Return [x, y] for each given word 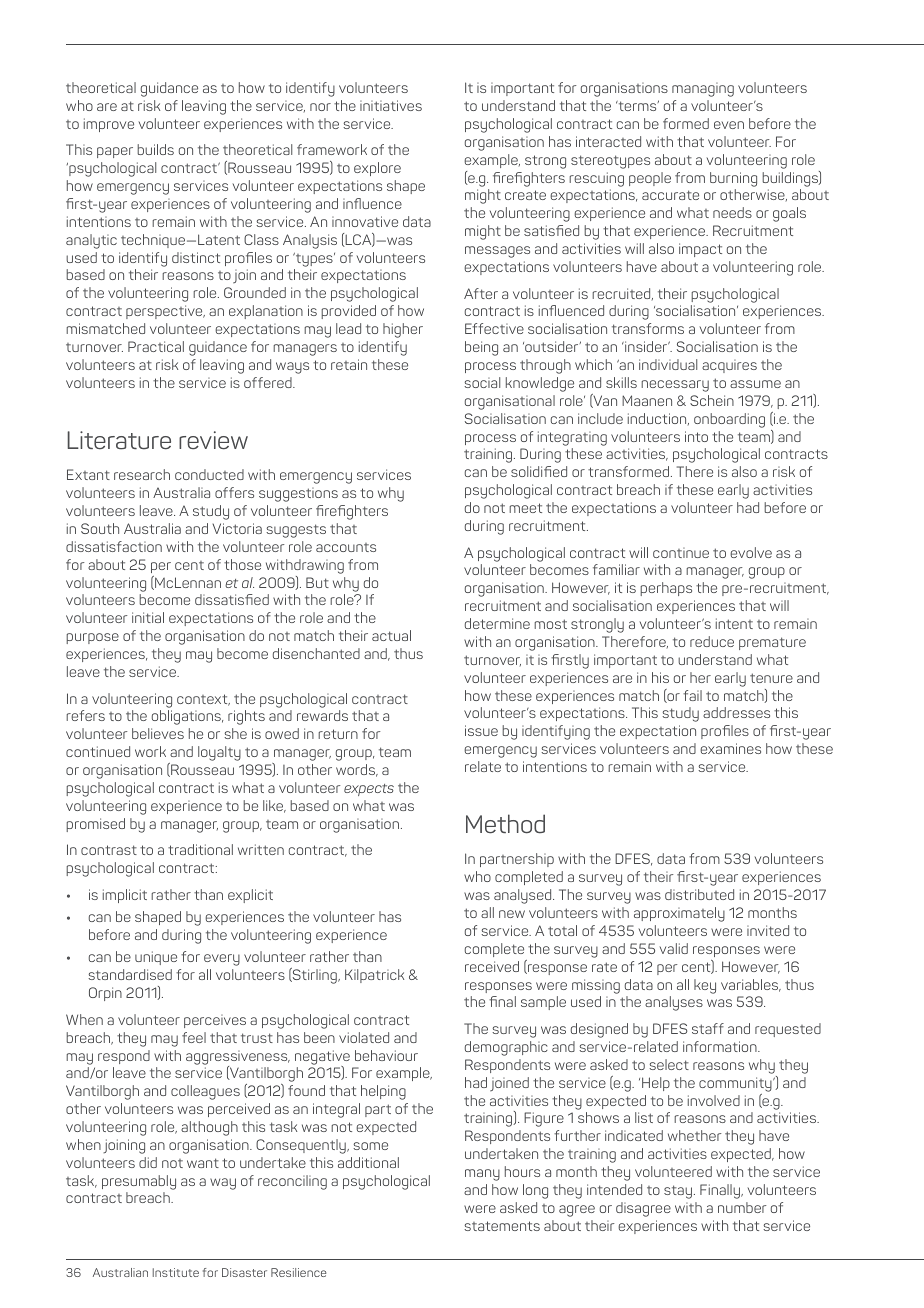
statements [502, 1226]
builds [155, 149]
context [203, 700]
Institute [176, 1272]
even [729, 125]
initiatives [391, 105]
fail [692, 695]
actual [391, 635]
